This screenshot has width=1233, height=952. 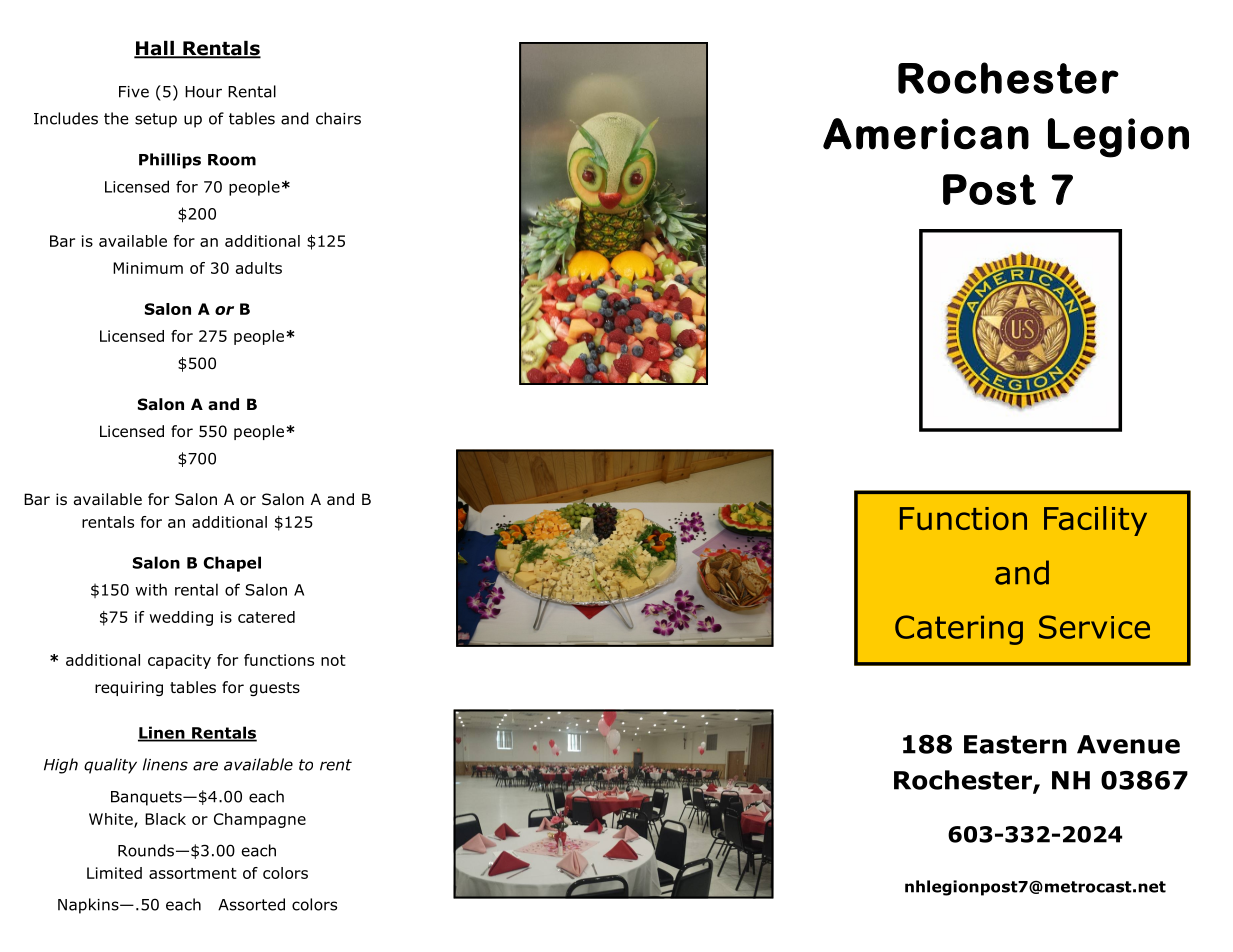 I want to click on assortment, so click(x=193, y=873).
